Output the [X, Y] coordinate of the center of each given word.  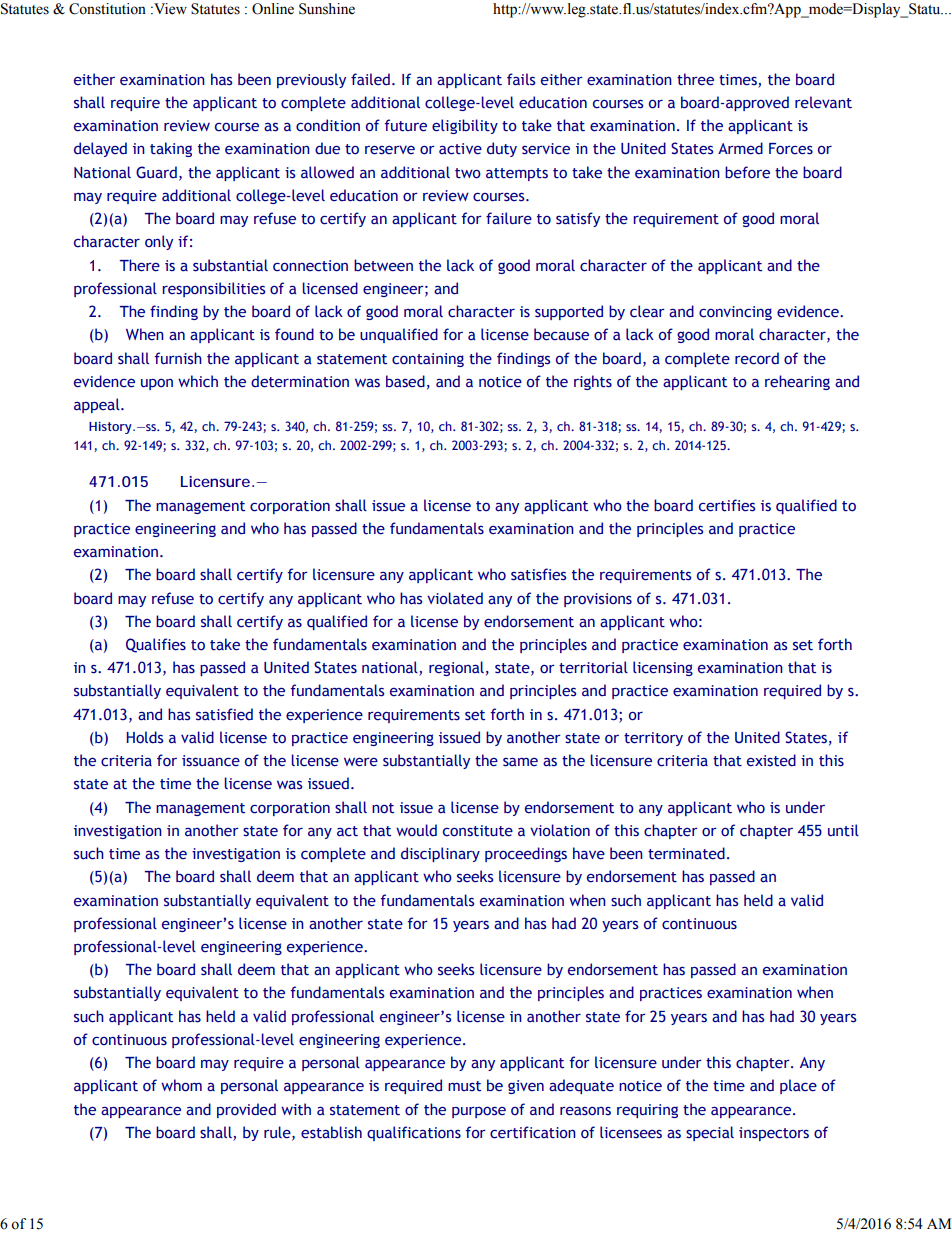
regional [456, 668]
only [159, 242]
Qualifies [156, 645]
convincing [735, 313]
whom [181, 1085]
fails [521, 79]
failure [509, 218]
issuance [211, 761]
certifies [727, 505]
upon [157, 384]
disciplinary [440, 854]
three [695, 79]
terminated [686, 853]
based [405, 381]
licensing [663, 668]
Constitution [107, 9]
